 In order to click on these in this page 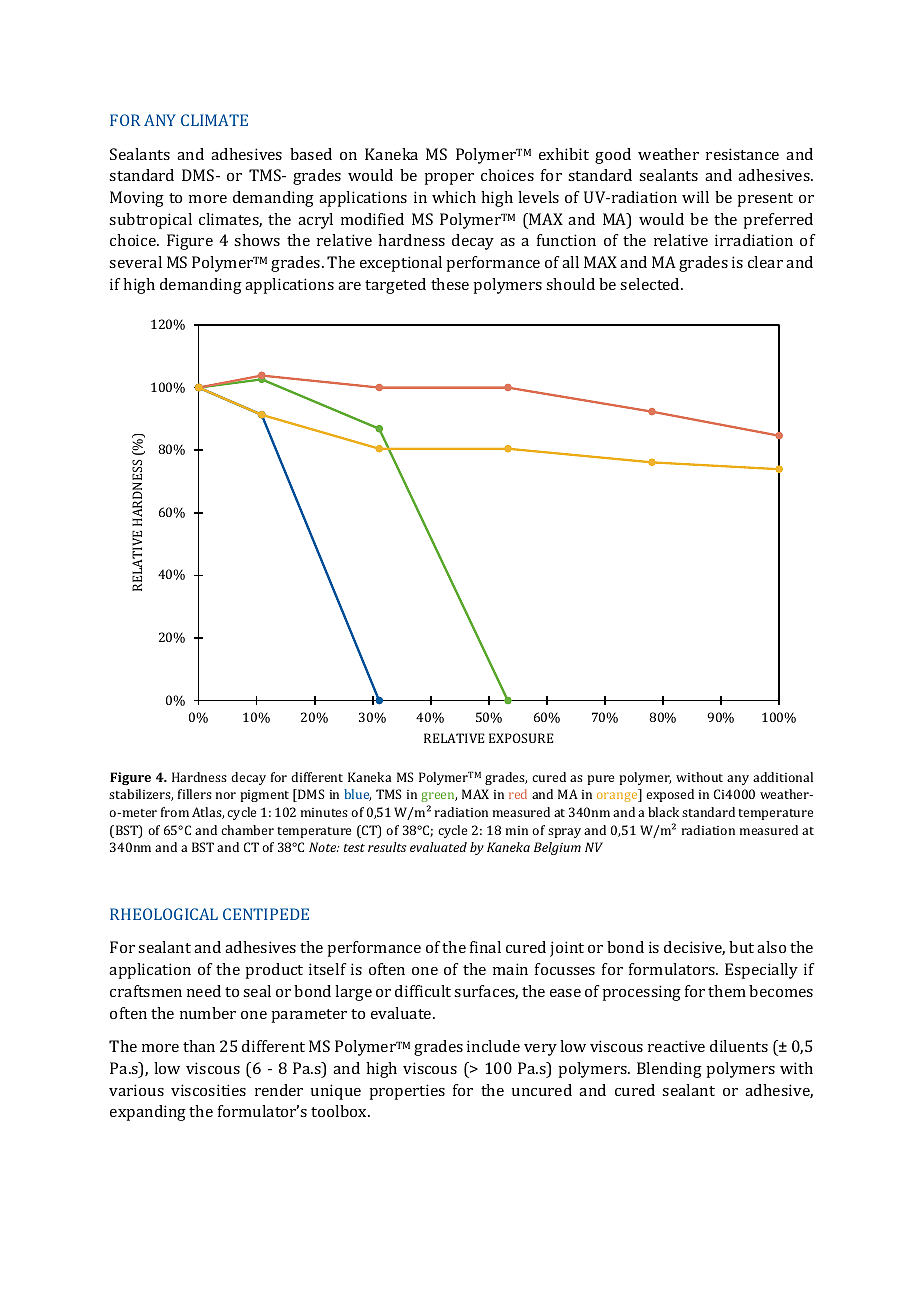, I will do `click(450, 284)`.
